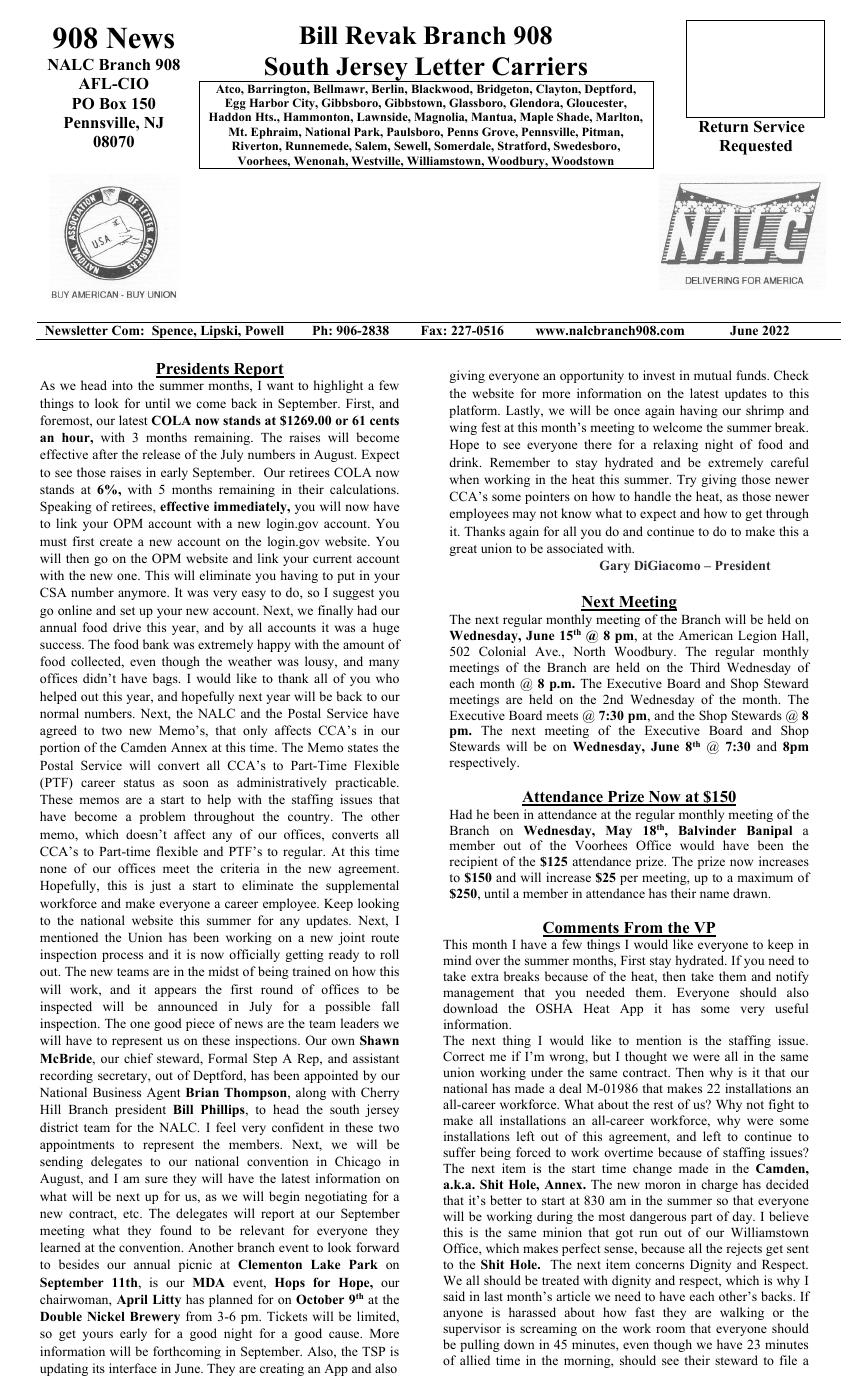 The width and height of the screenshot is (849, 1400). I want to click on name, so click(714, 894).
